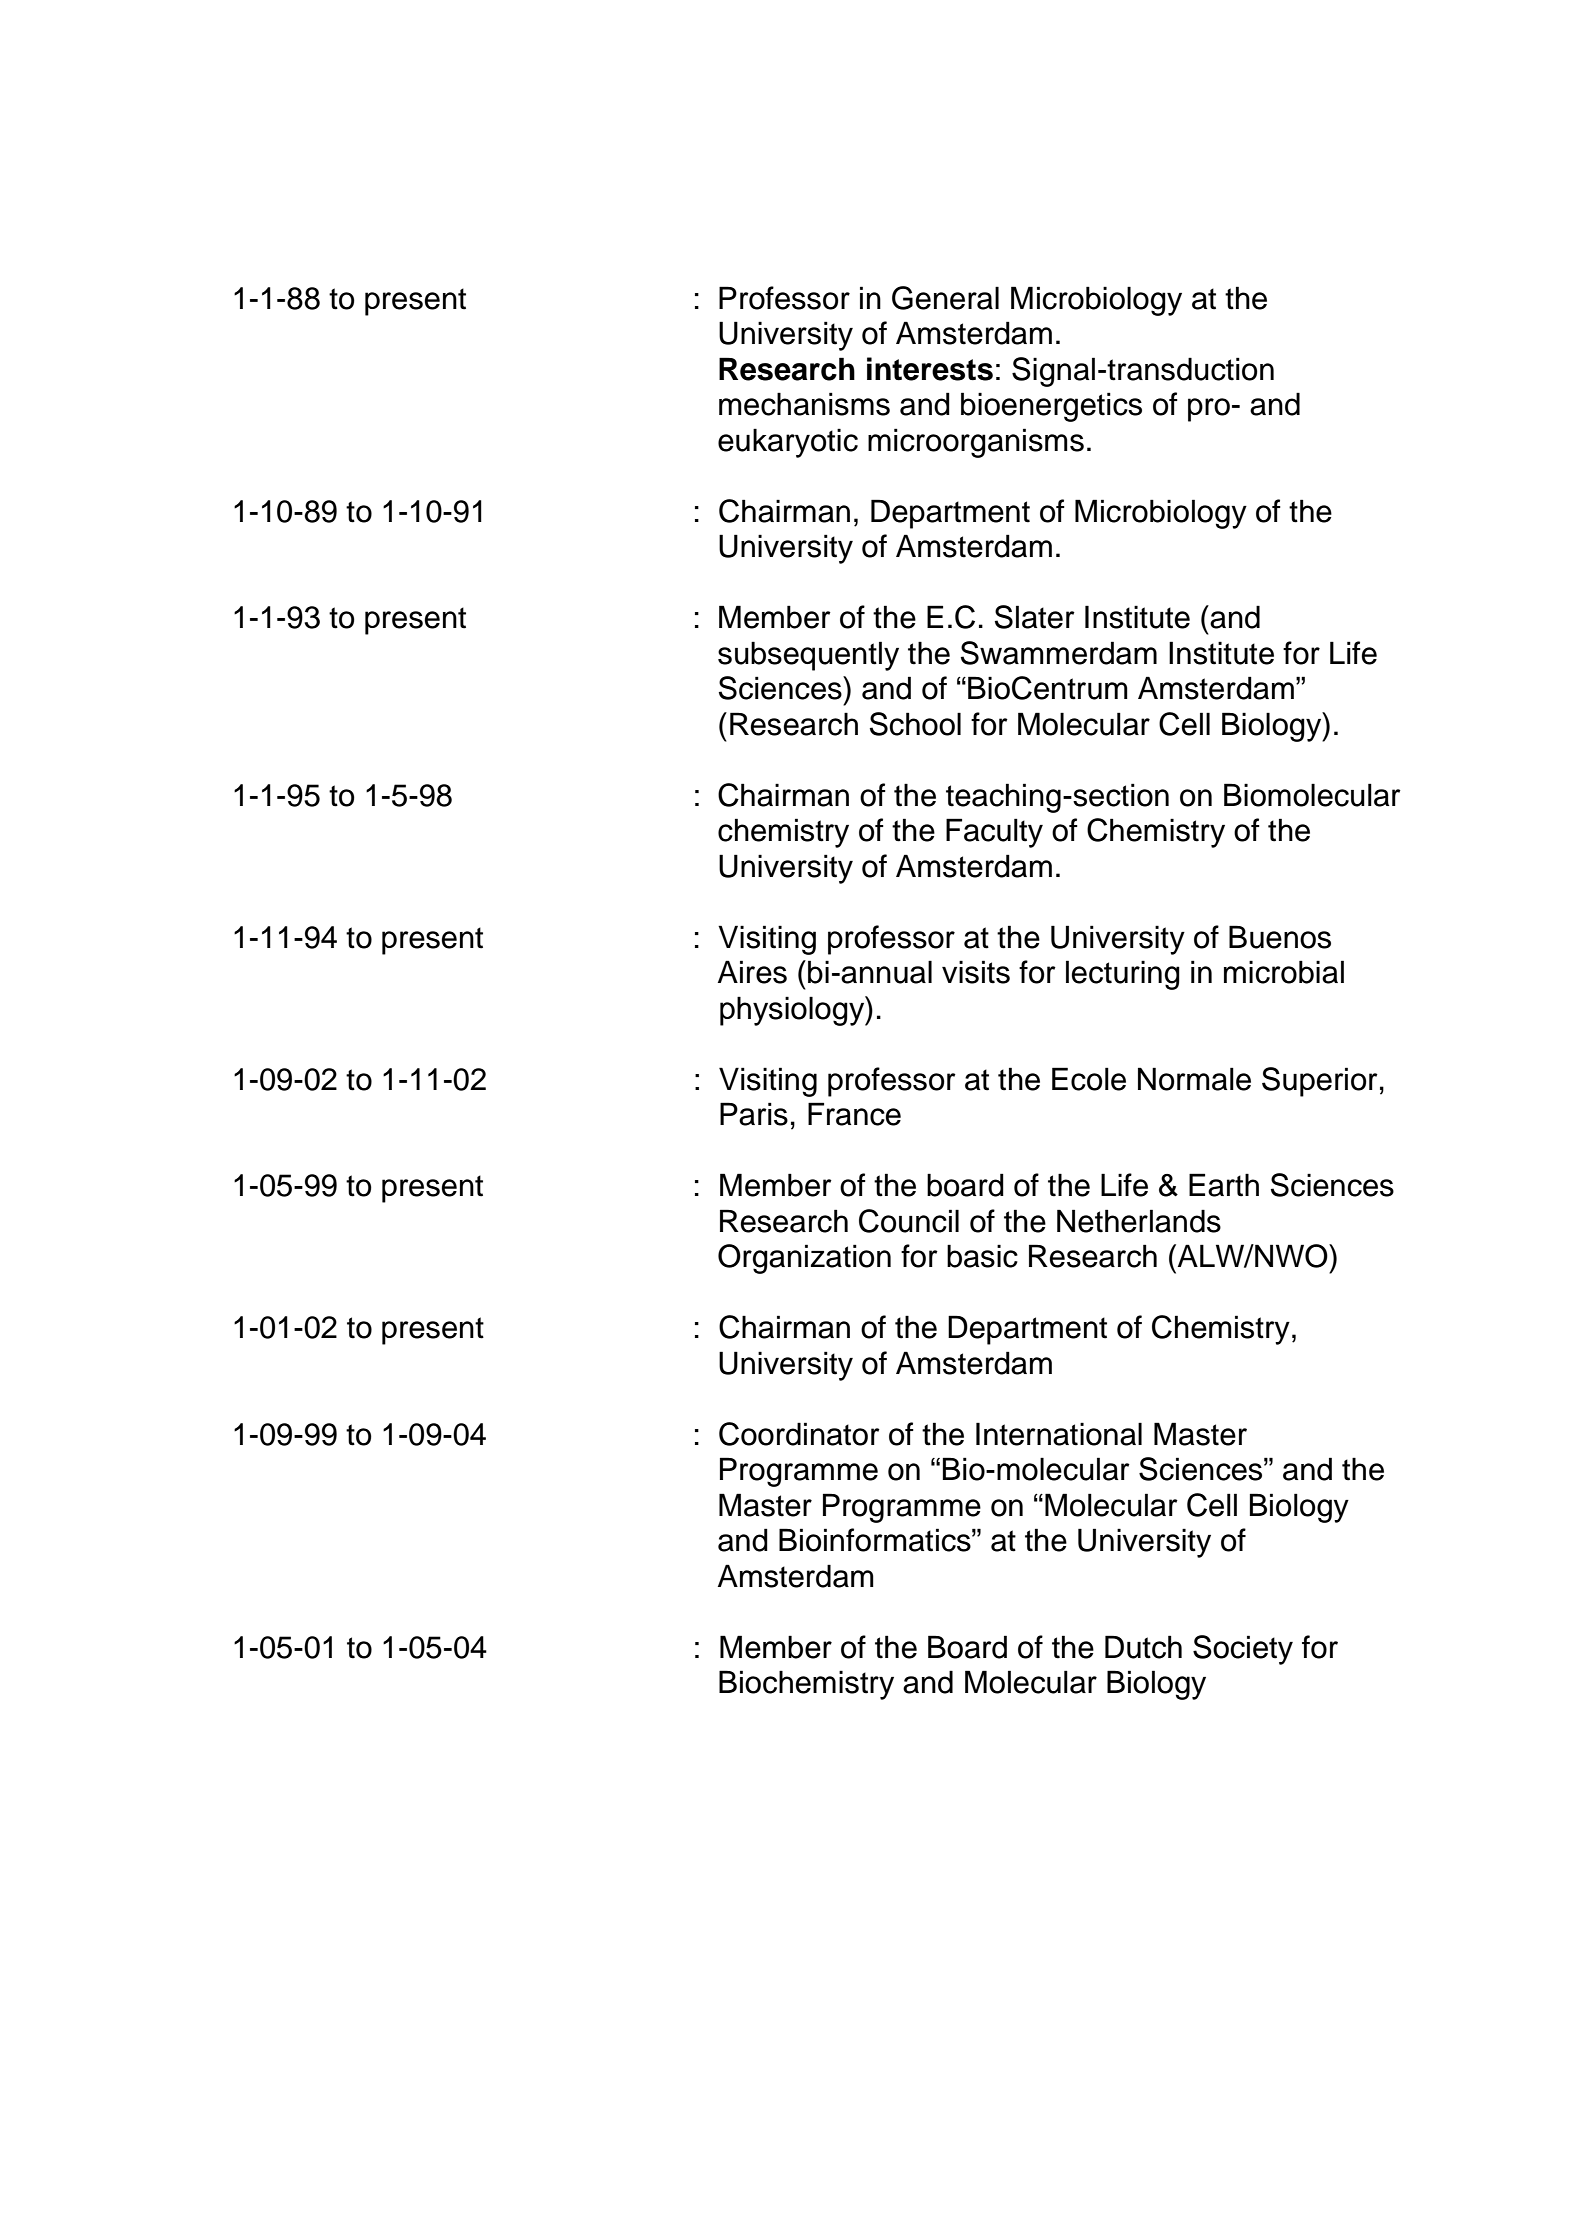  Describe the element at coordinates (752, 972) in the screenshot. I see `Aires` at that location.
